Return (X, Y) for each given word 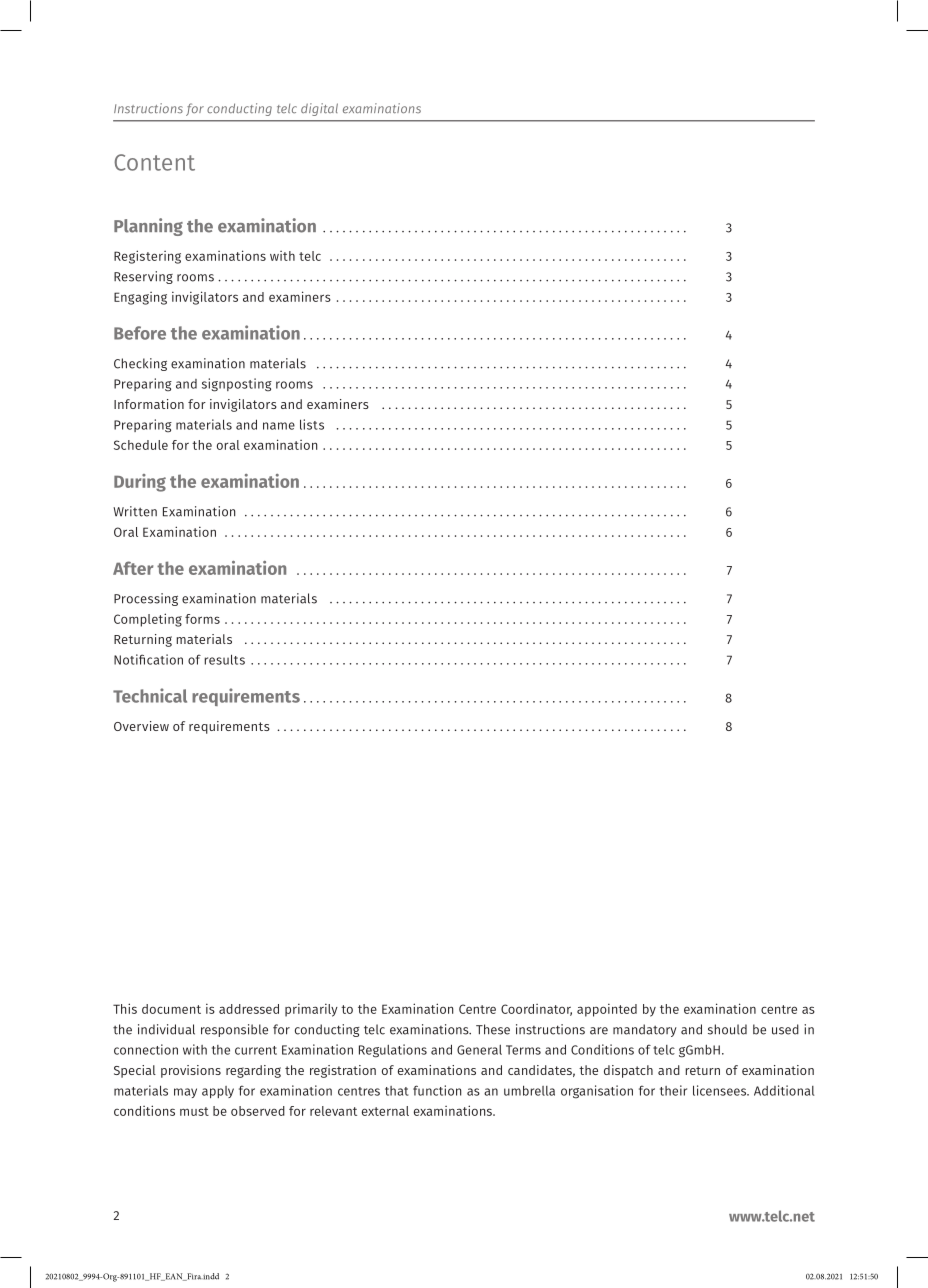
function (437, 1090)
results (225, 659)
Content (154, 162)
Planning (148, 227)
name (279, 426)
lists (312, 424)
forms (202, 619)
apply (218, 1092)
